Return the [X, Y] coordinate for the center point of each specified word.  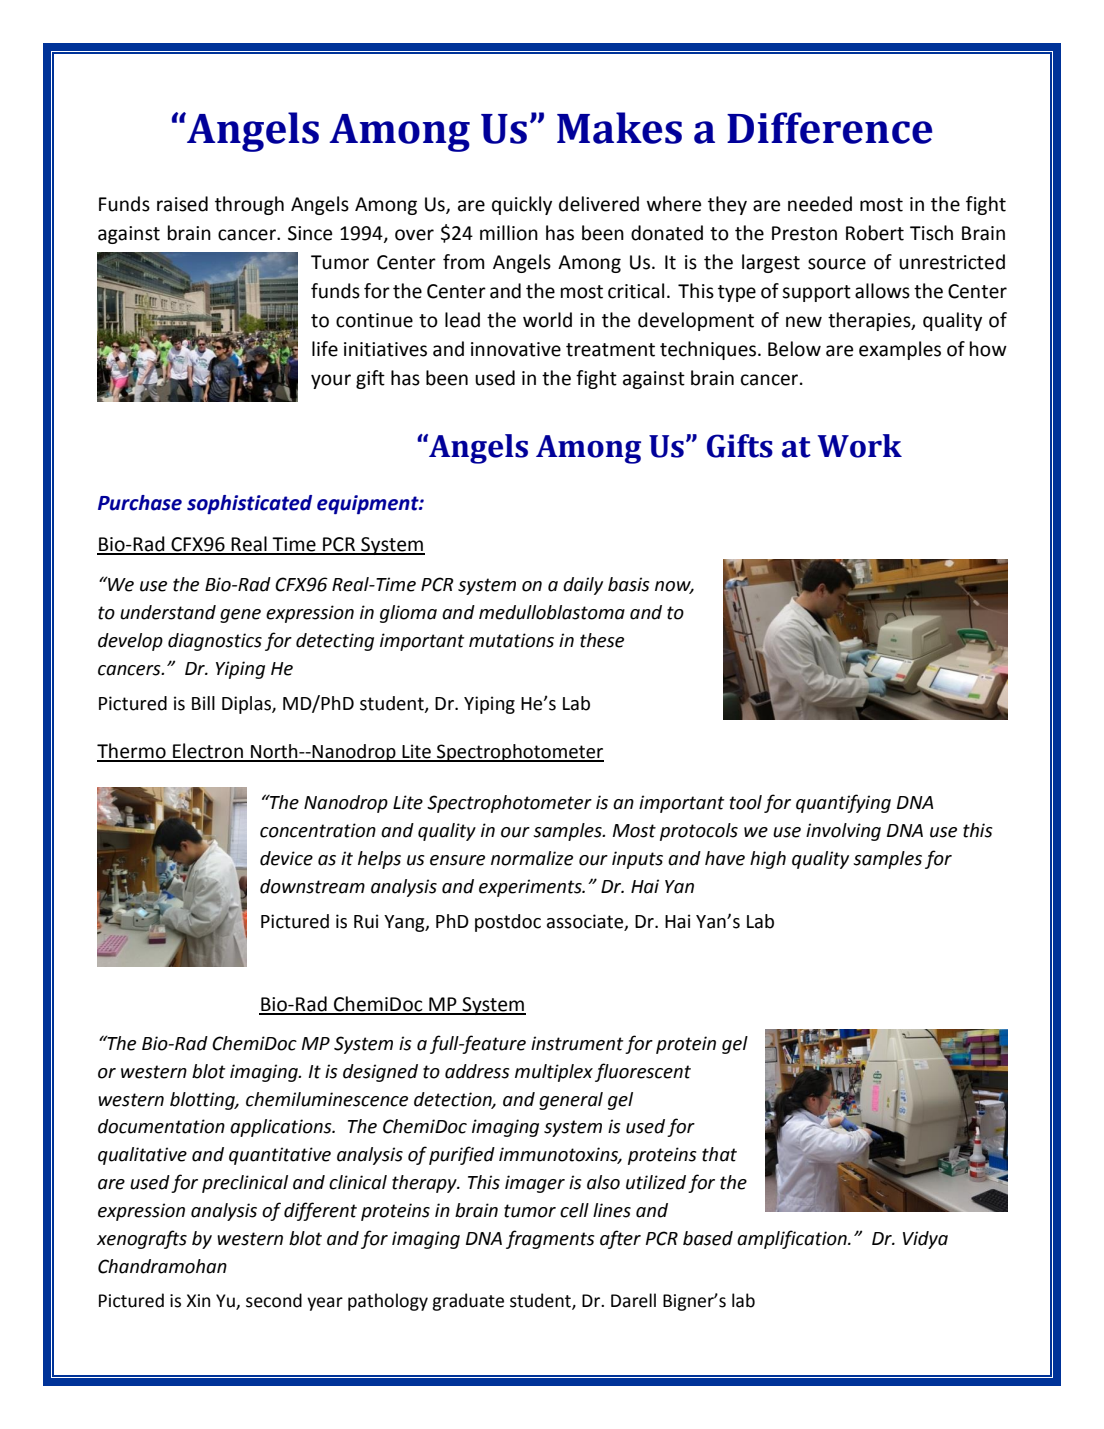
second [274, 1300]
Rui [366, 921]
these [602, 640]
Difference [829, 128]
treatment [610, 350]
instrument [577, 1043]
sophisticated [249, 504]
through [249, 205]
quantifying [843, 803]
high [768, 860]
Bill [203, 703]
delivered [599, 204]
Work [859, 446]
